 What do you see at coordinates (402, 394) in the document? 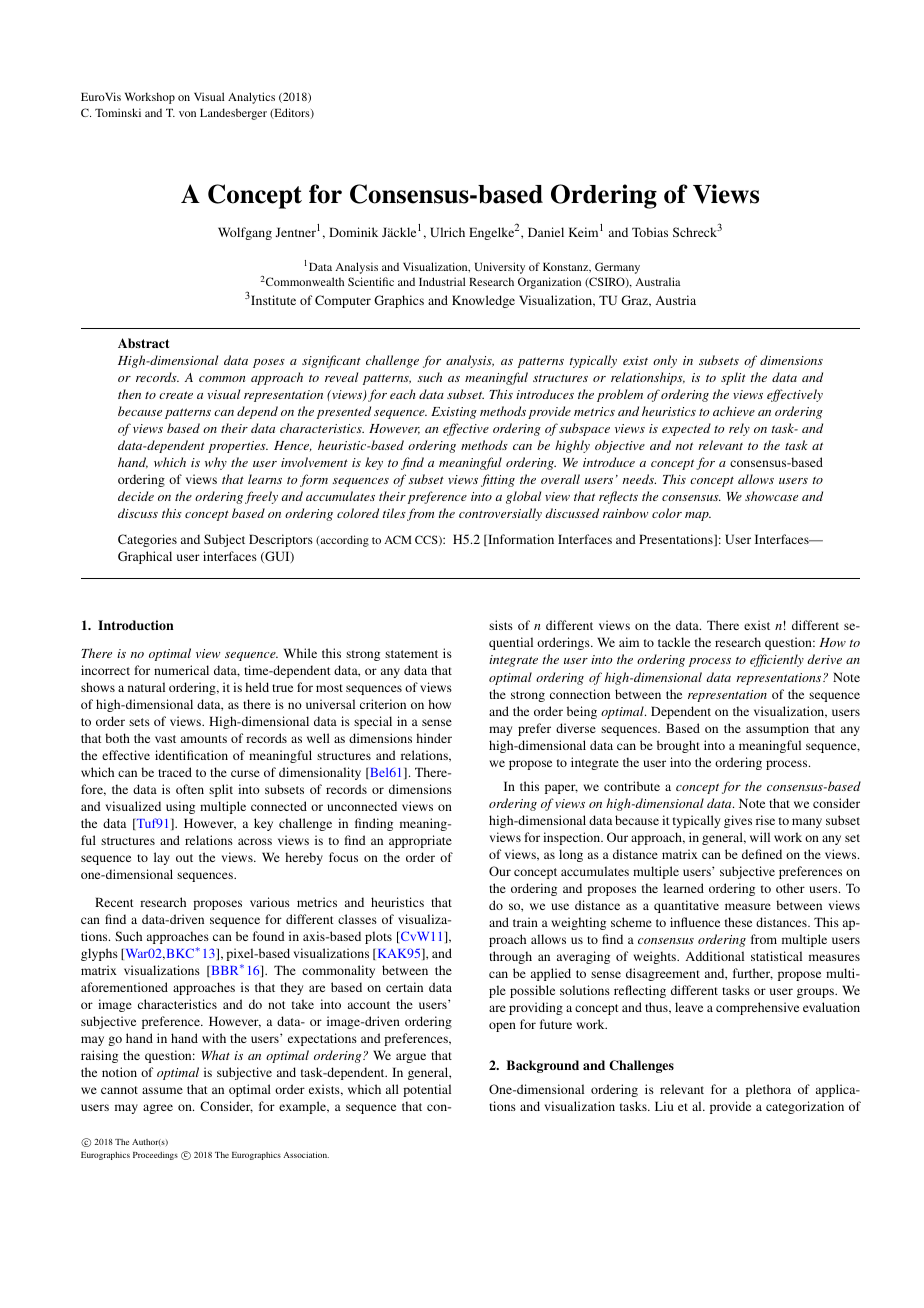
I see `each` at bounding box center [402, 394].
